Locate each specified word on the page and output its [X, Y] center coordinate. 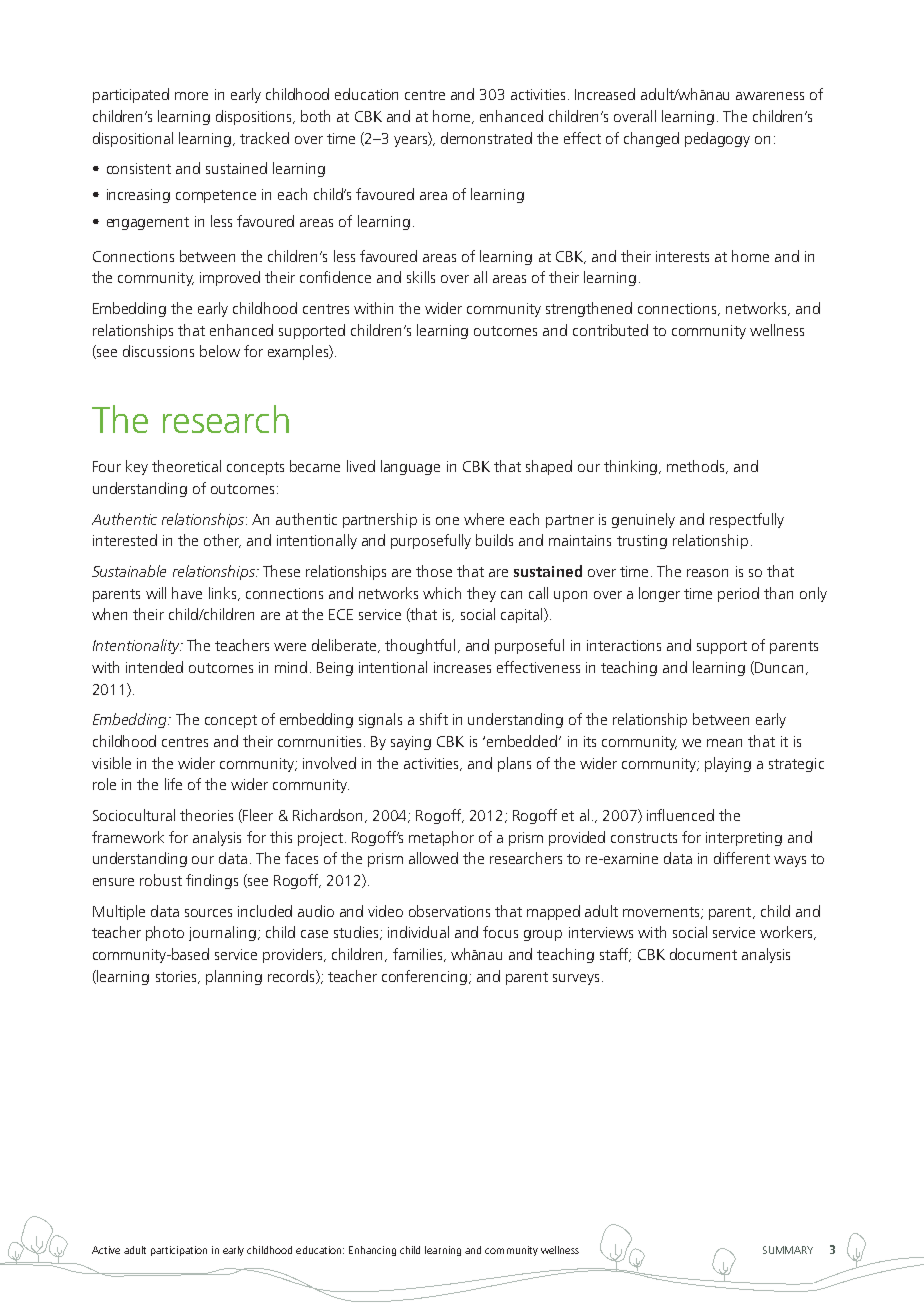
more [191, 96]
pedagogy [717, 139]
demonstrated [486, 138]
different [742, 858]
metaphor [441, 838]
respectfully [747, 520]
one [447, 521]
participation [179, 1251]
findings [212, 881]
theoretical [186, 466]
